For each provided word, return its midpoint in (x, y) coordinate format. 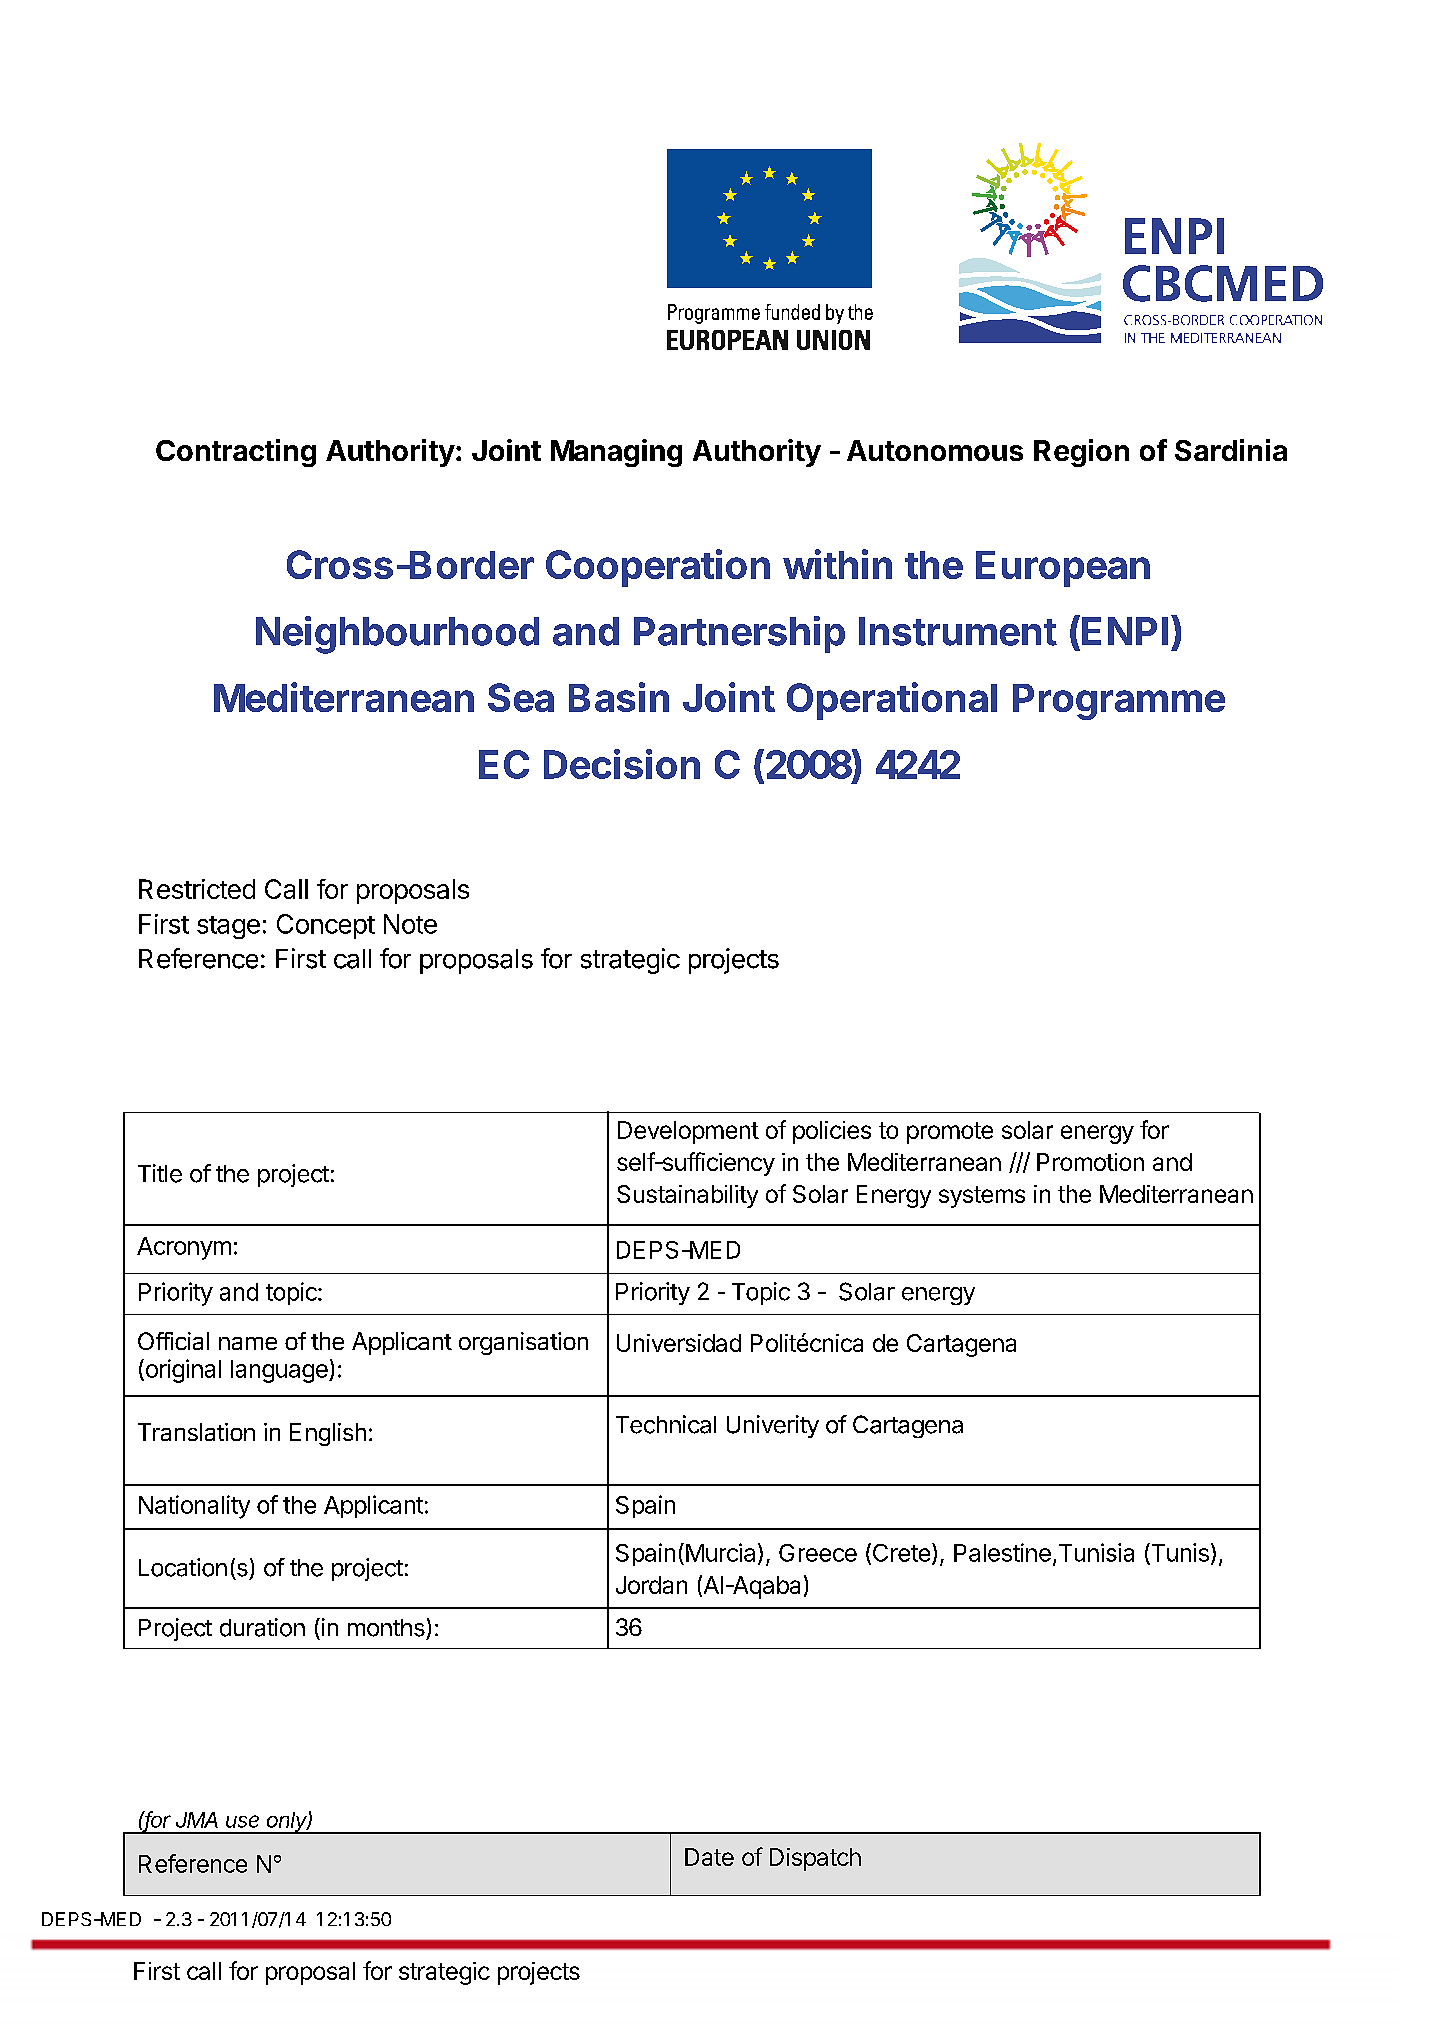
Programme (1119, 702)
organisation (523, 1343)
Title (160, 1173)
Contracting (236, 453)
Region (1081, 453)
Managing (616, 453)
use (242, 1821)
